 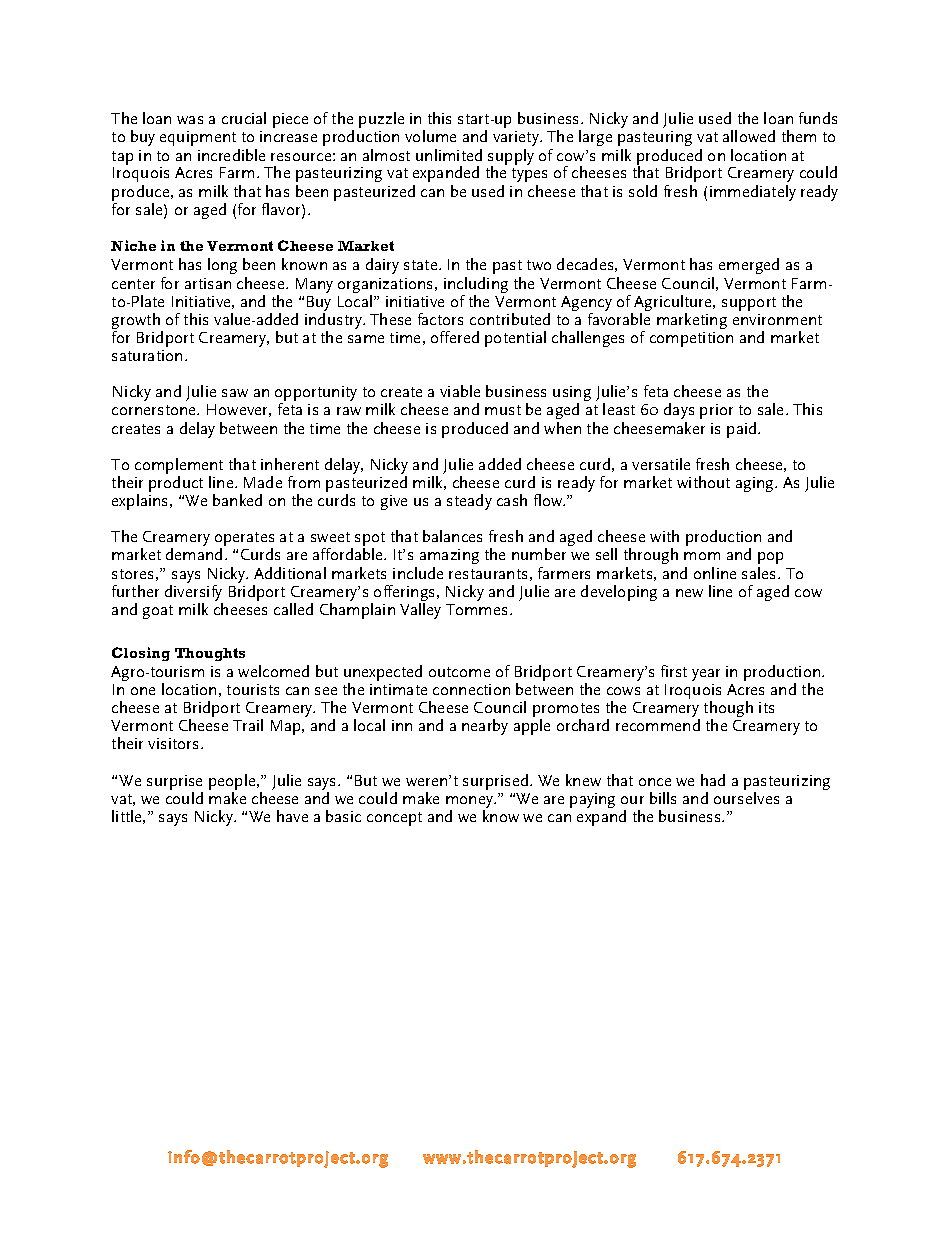 I want to click on diversify, so click(x=194, y=593).
